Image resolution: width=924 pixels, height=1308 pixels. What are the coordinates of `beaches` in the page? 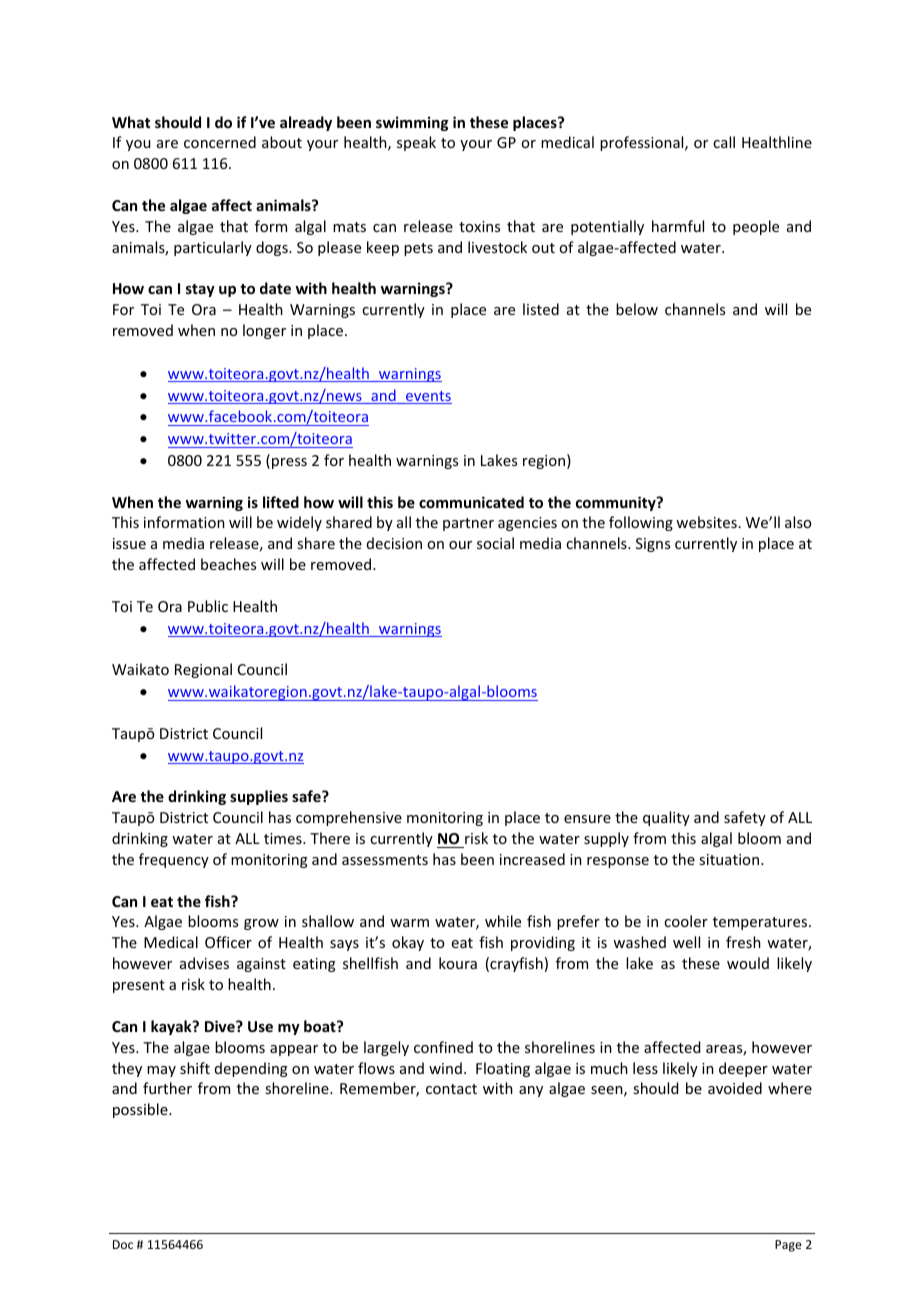 It's located at (228, 564).
